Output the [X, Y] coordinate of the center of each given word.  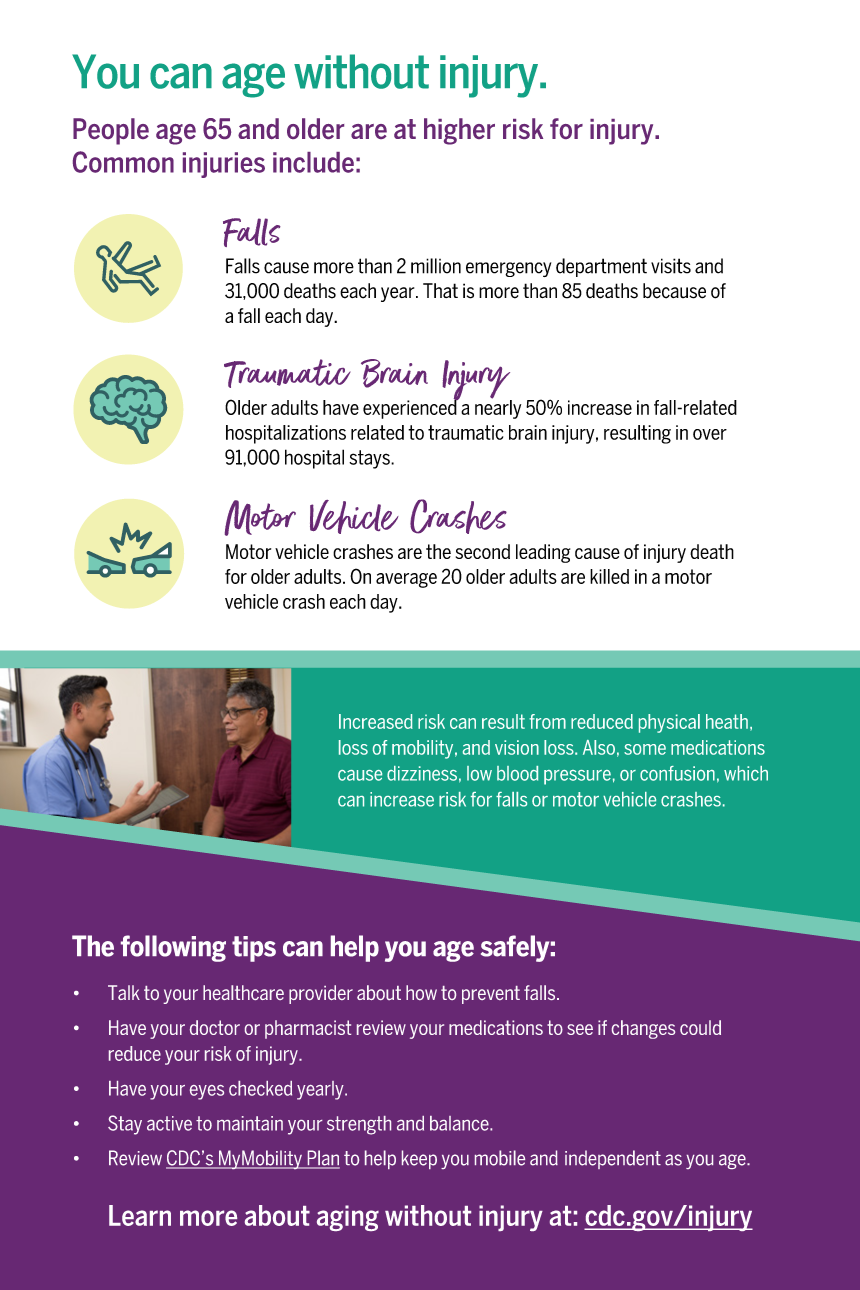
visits [671, 266]
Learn [140, 1215]
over [710, 434]
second [483, 551]
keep [419, 1159]
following [173, 948]
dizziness [422, 773]
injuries [224, 165]
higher [459, 131]
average [406, 580]
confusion [677, 773]
